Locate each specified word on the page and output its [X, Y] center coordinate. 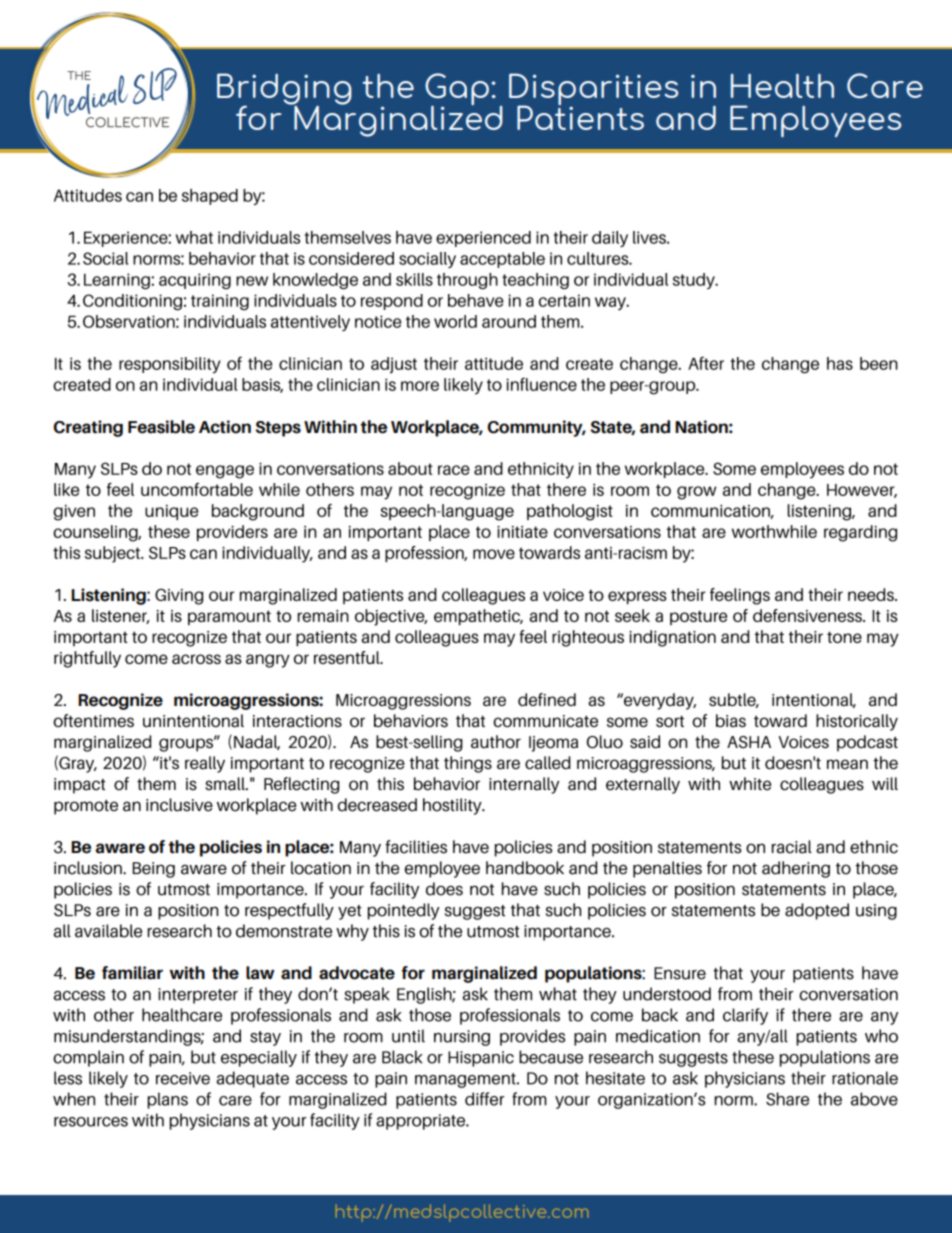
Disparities [593, 90]
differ [484, 1099]
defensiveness [808, 615]
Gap [458, 90]
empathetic [478, 617]
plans [168, 1100]
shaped [210, 197]
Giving [179, 597]
